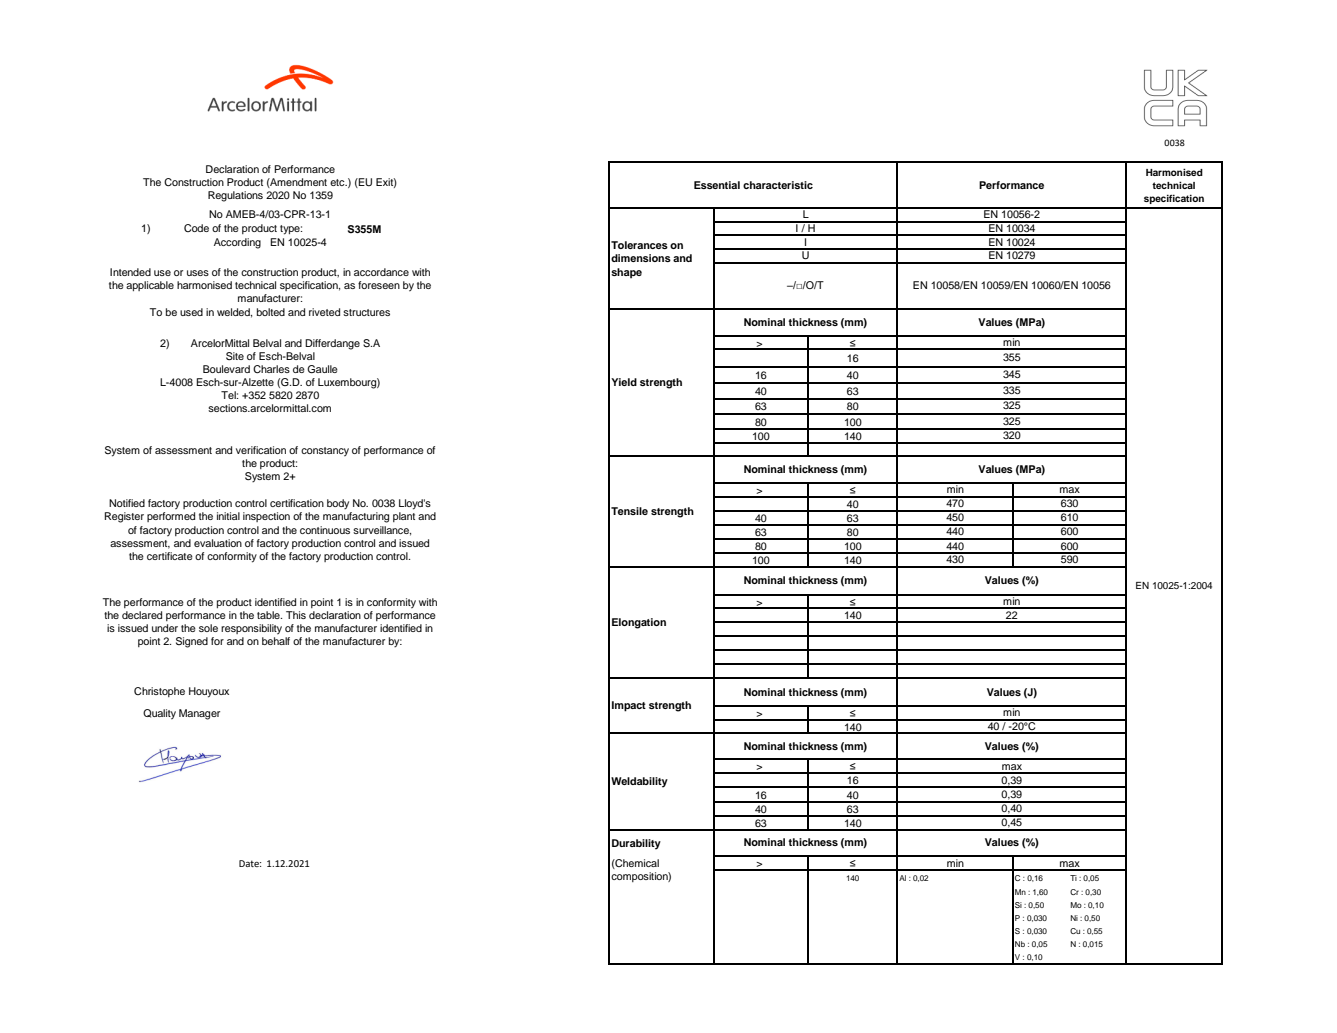  Describe the element at coordinates (338, 182) in the screenshot. I see `etc` at that location.
